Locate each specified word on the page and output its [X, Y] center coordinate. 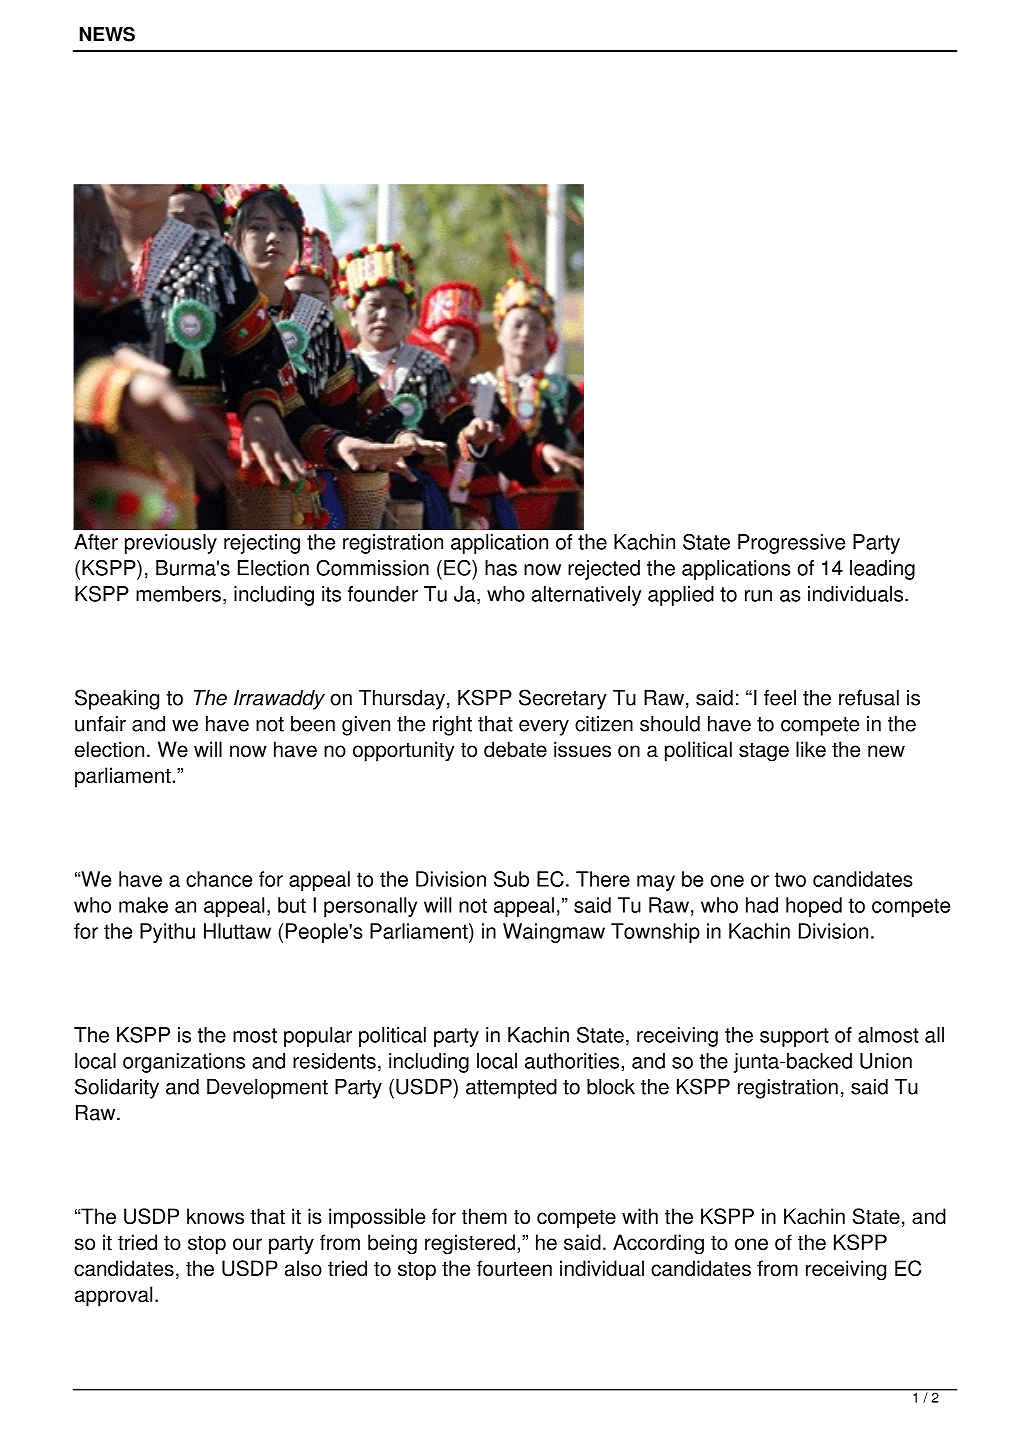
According [658, 1244]
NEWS [107, 34]
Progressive [791, 544]
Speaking [117, 699]
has [501, 568]
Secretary [563, 699]
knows [215, 1216]
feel [780, 698]
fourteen [514, 1268]
